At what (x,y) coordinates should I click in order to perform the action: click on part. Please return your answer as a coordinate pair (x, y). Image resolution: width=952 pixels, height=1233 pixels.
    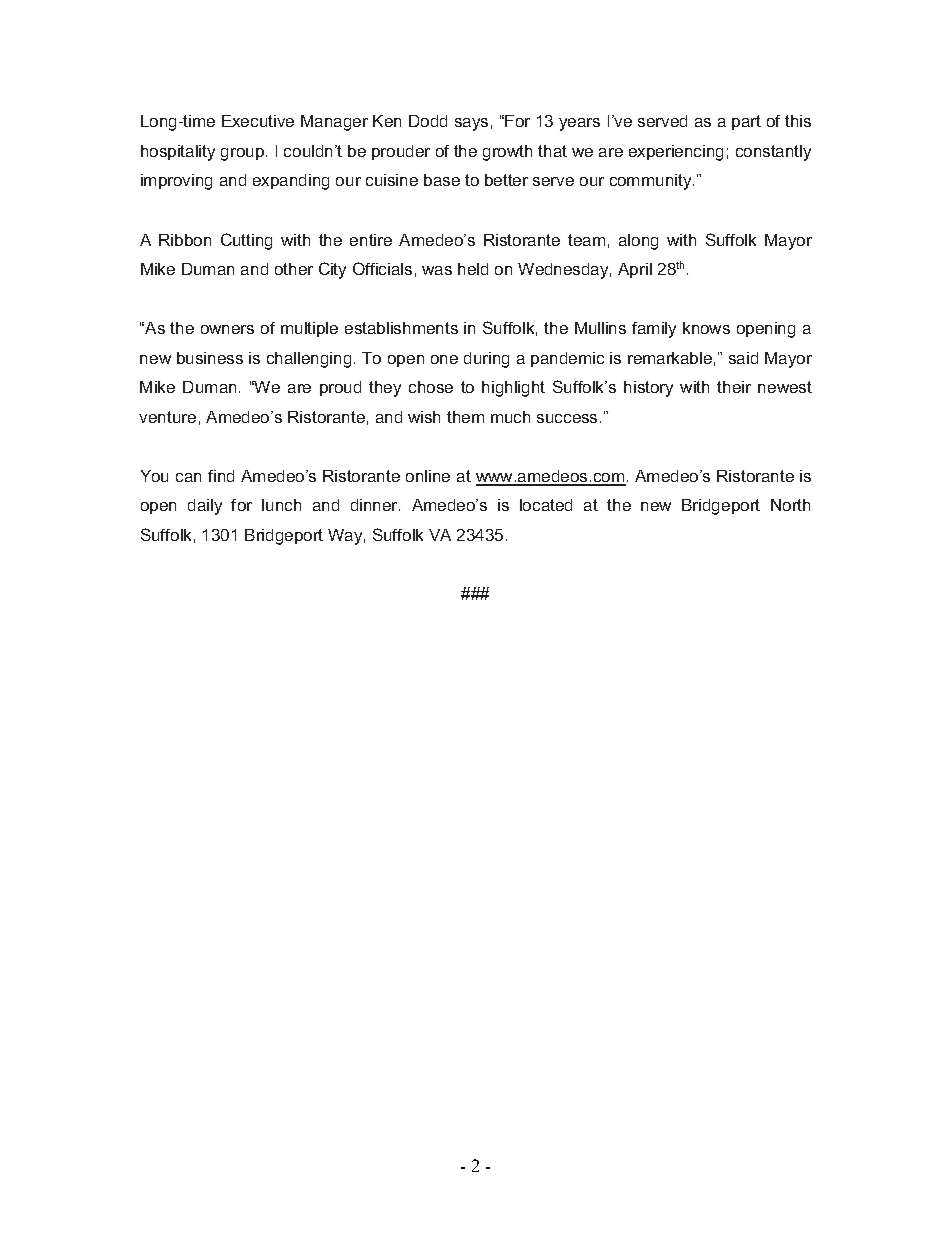
    Looking at the image, I should click on (746, 122).
